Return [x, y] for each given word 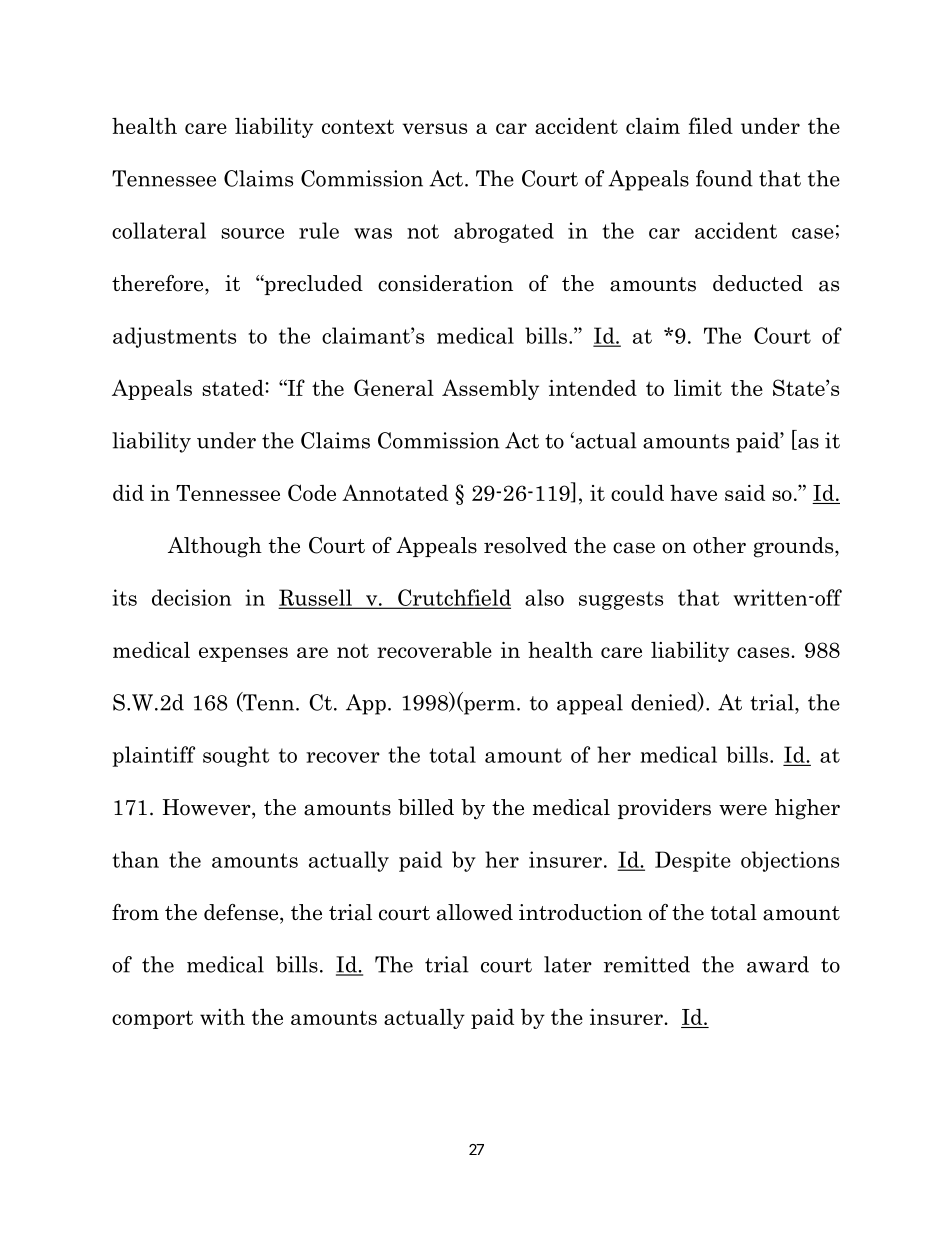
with [222, 1017]
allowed [475, 912]
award [778, 964]
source [252, 233]
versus [434, 128]
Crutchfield [453, 598]
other [719, 545]
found [724, 178]
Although [215, 547]
